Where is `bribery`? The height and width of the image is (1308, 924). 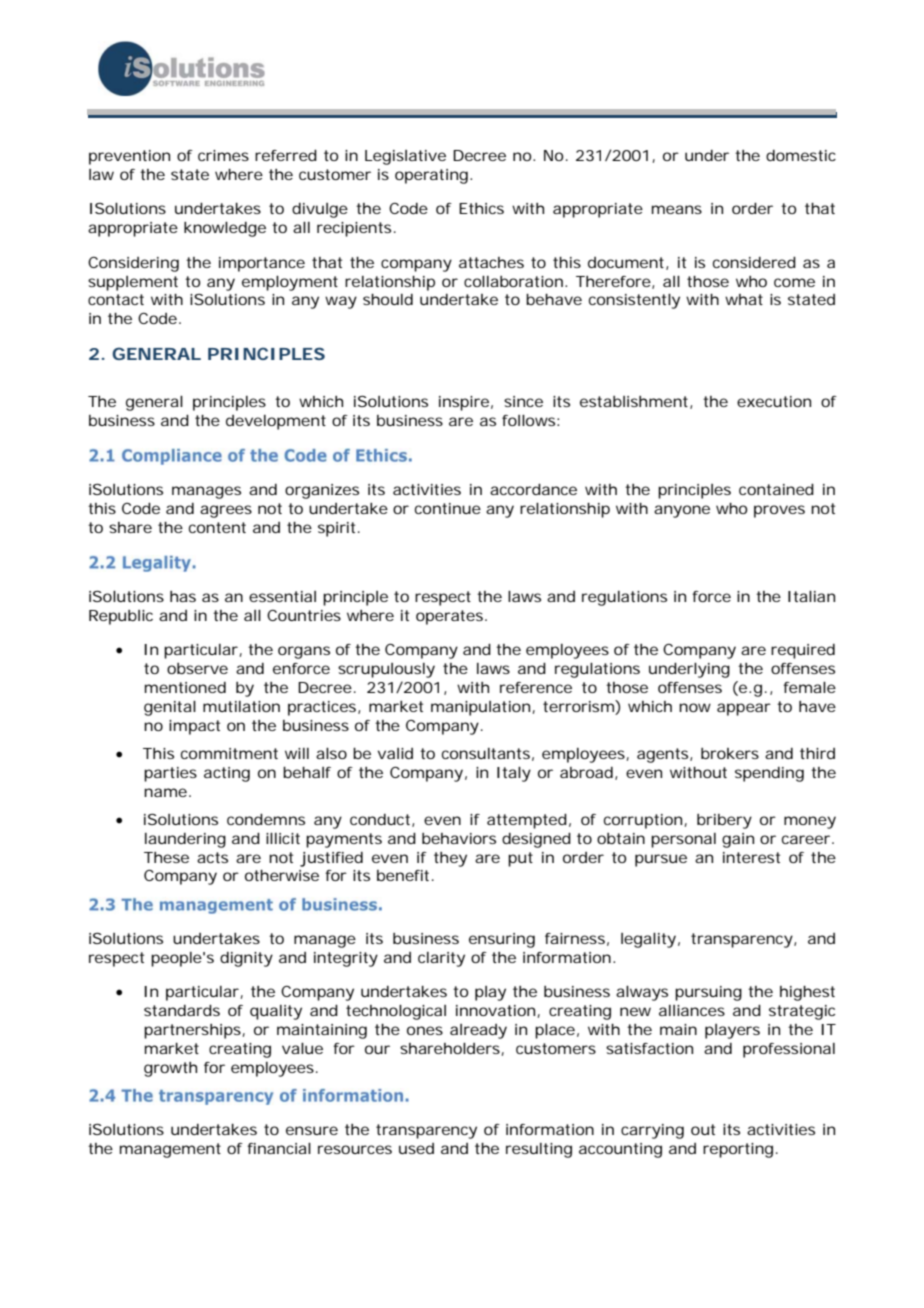 bribery is located at coordinates (724, 821).
